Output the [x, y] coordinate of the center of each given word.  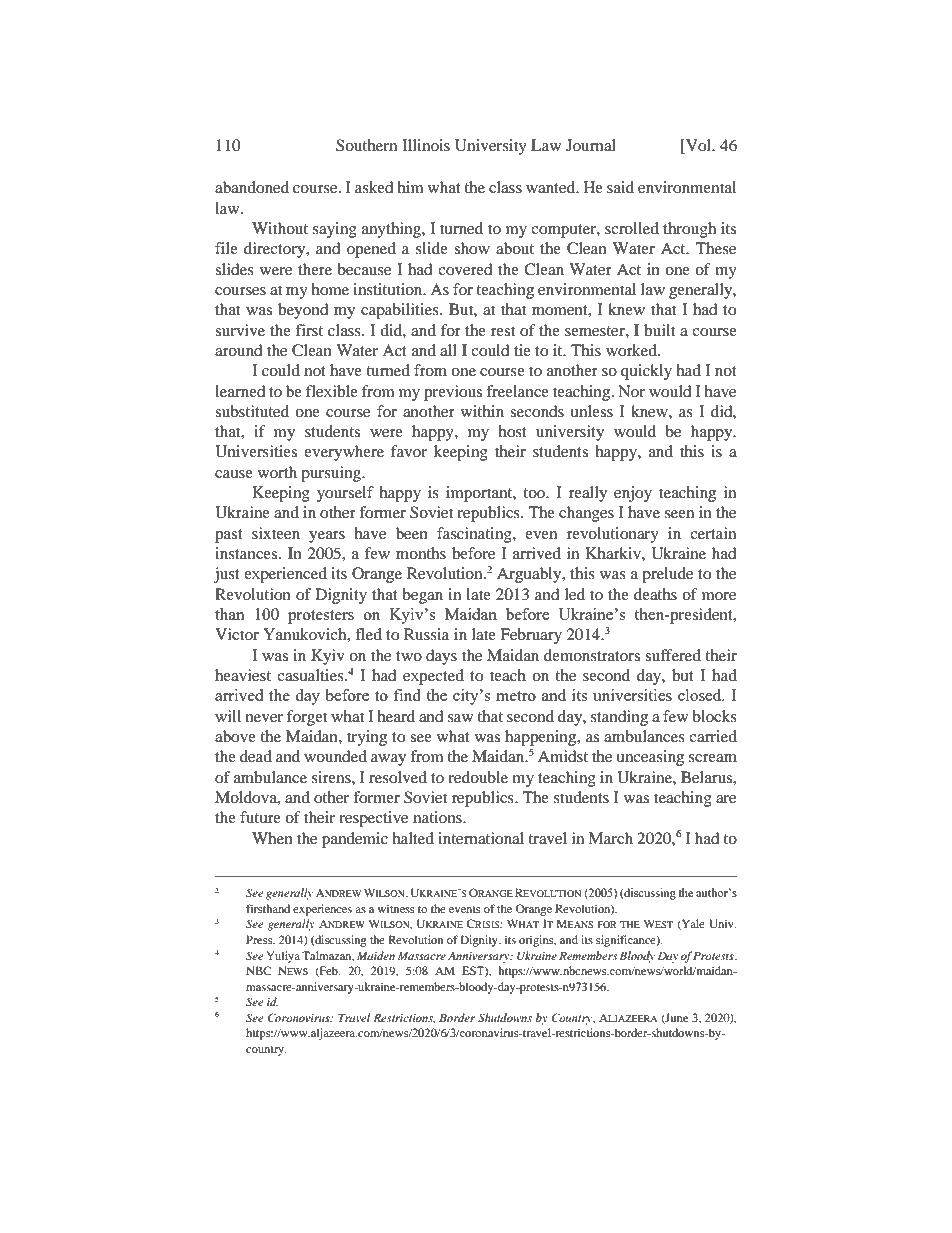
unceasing [650, 758]
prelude [667, 575]
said [620, 187]
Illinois [426, 145]
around [239, 350]
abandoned [252, 187]
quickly [646, 372]
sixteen [276, 533]
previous [453, 393]
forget [307, 718]
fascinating [475, 535]
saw [460, 718]
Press [260, 939]
